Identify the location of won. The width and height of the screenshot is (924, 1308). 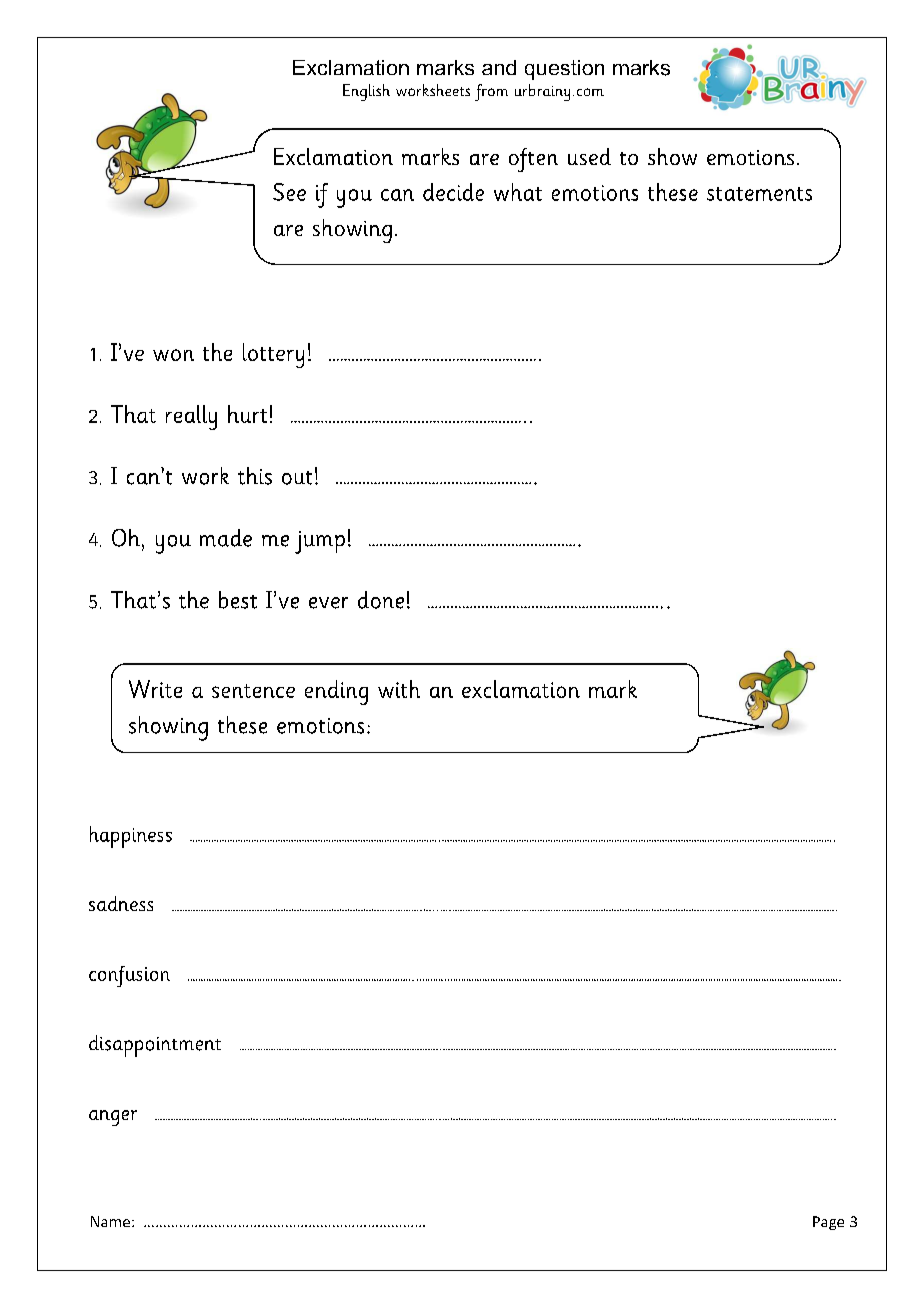
(173, 355).
